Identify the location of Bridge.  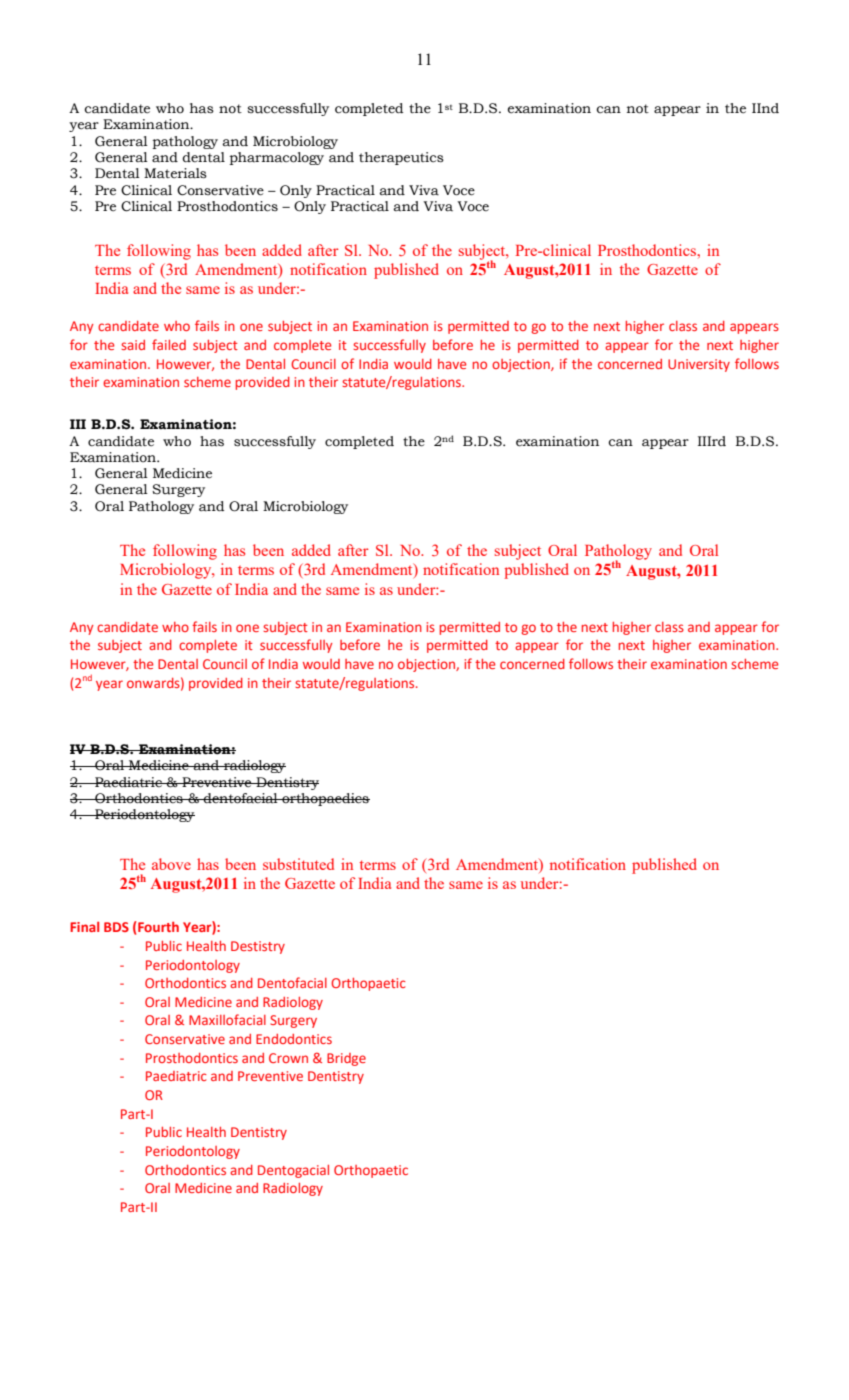
(346, 1059).
